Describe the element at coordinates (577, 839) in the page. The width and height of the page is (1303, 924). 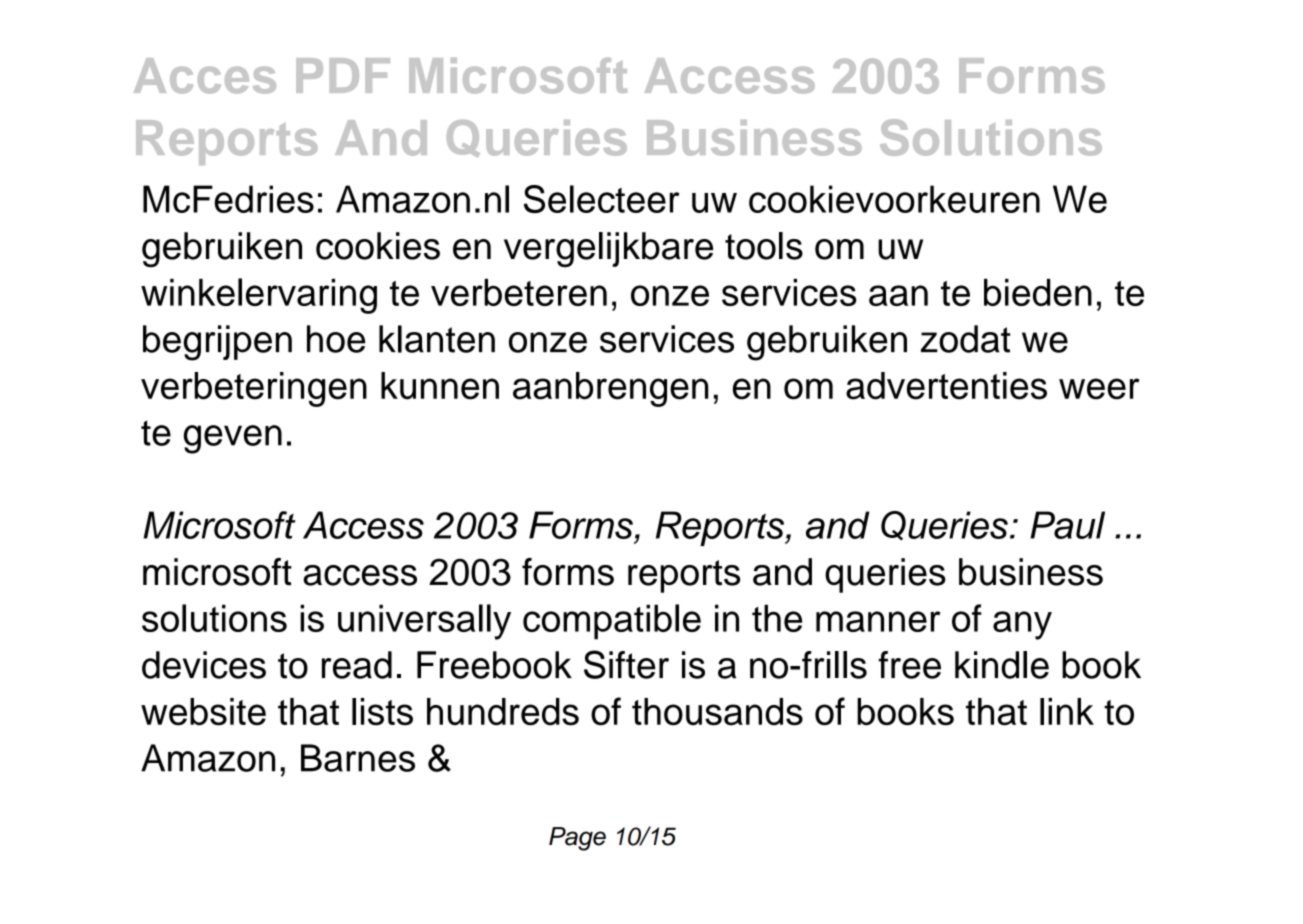
I see `Page` at that location.
